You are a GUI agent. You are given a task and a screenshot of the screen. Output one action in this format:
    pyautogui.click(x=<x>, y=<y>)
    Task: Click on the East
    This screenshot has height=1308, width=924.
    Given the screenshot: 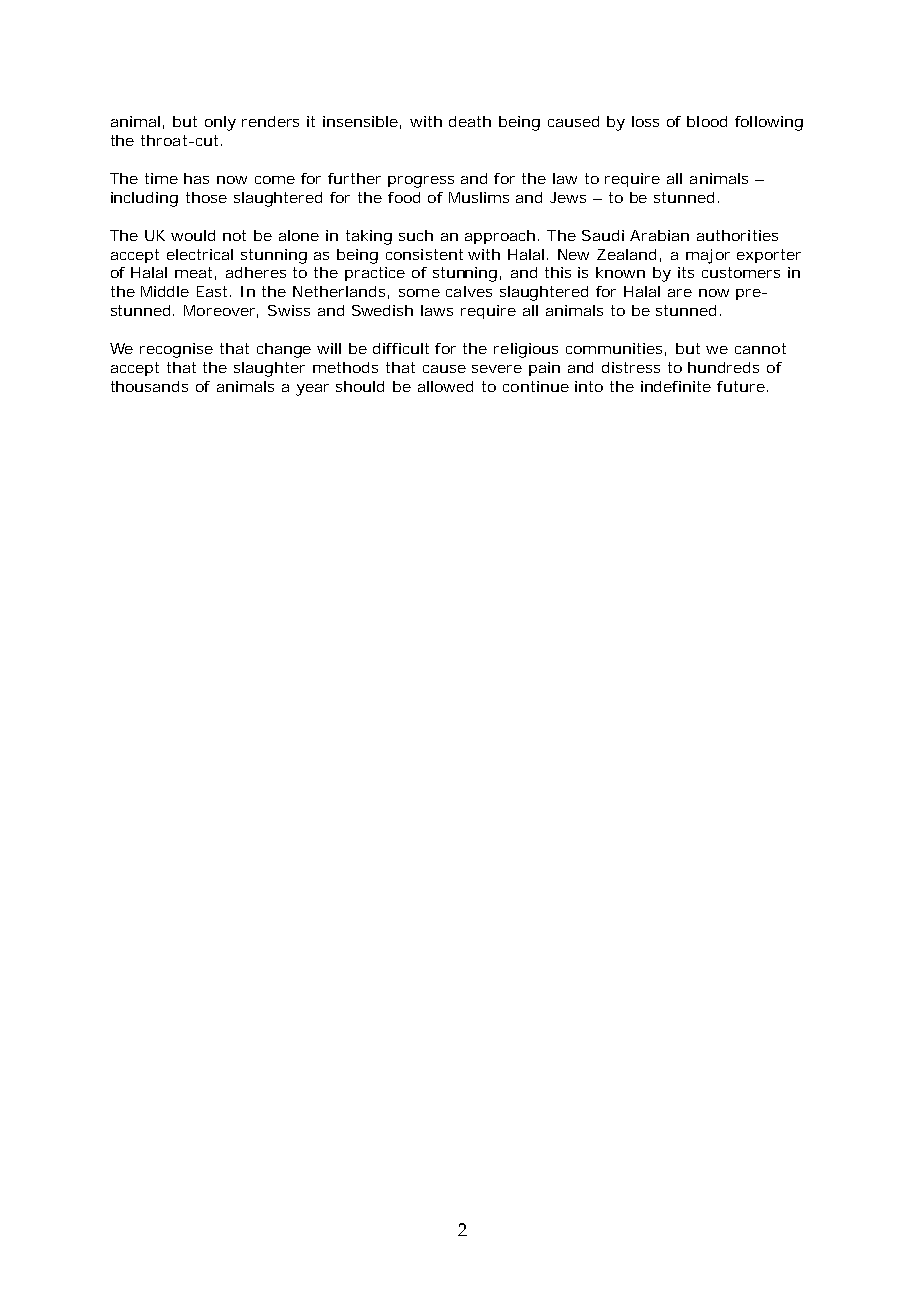 What is the action you would take?
    pyautogui.click(x=214, y=291)
